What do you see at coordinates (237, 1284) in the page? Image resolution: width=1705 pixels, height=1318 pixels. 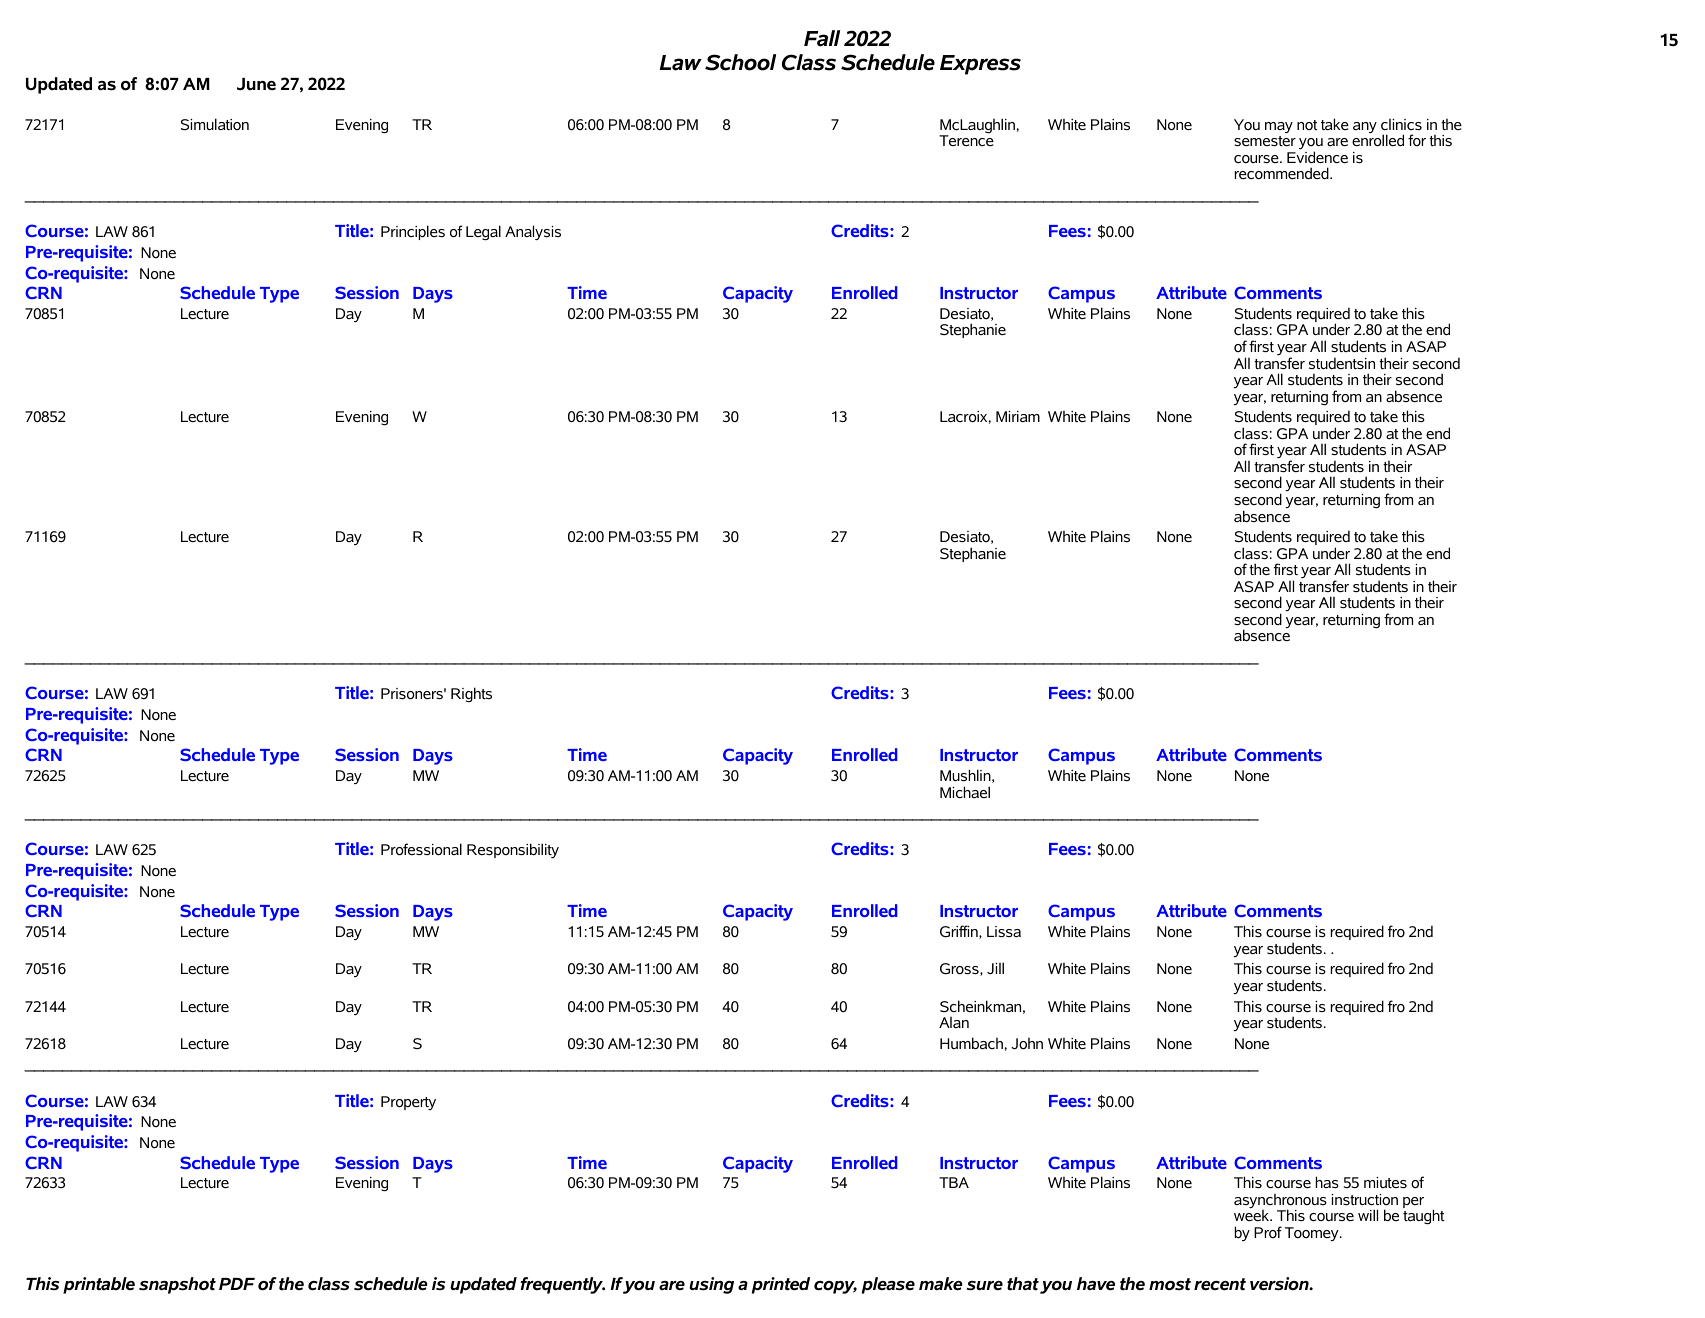 I see `PDF` at bounding box center [237, 1284].
